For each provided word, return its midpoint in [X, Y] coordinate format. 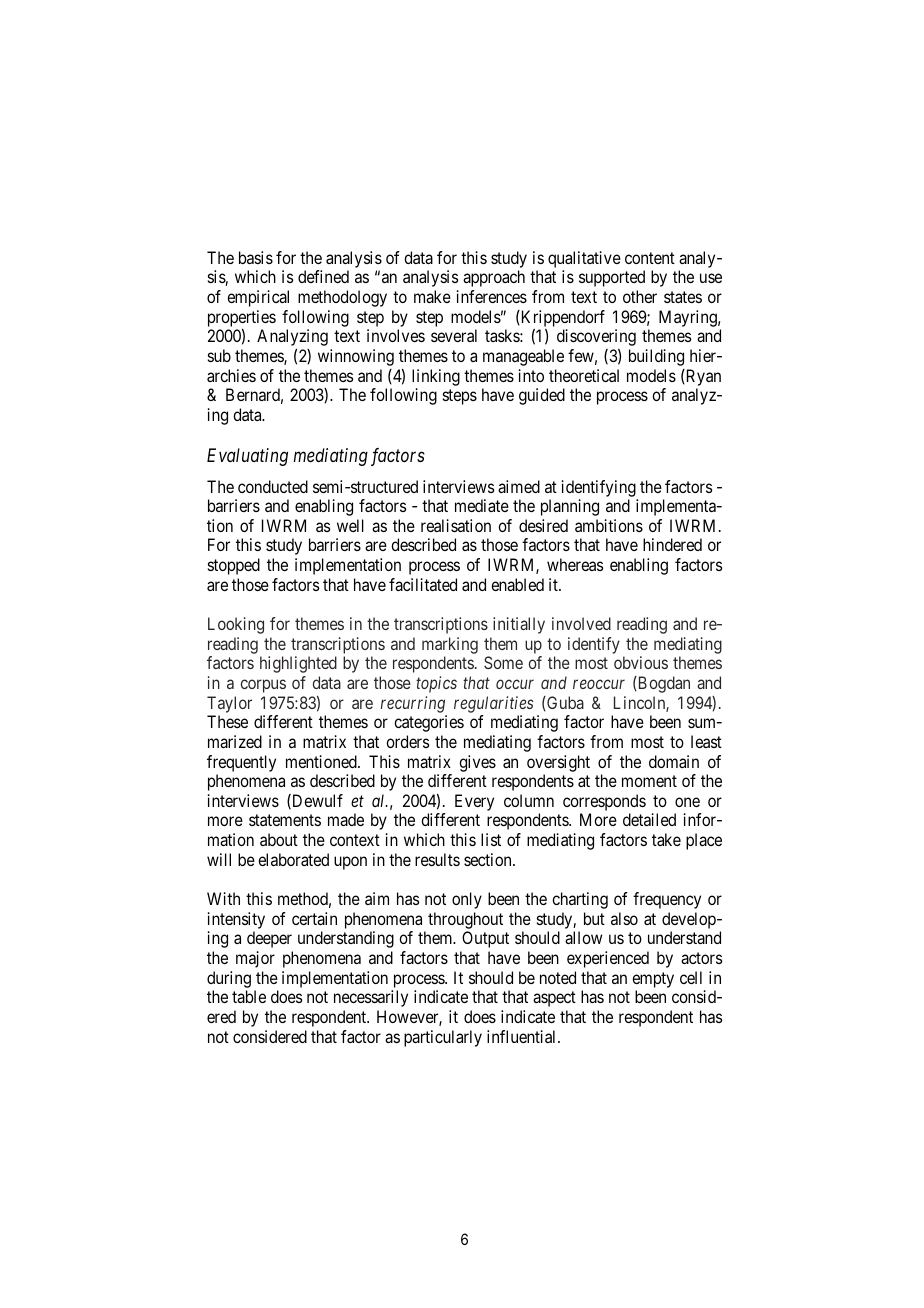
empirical [258, 298]
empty [653, 980]
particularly [443, 1038]
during [229, 979]
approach [494, 278]
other [640, 296]
